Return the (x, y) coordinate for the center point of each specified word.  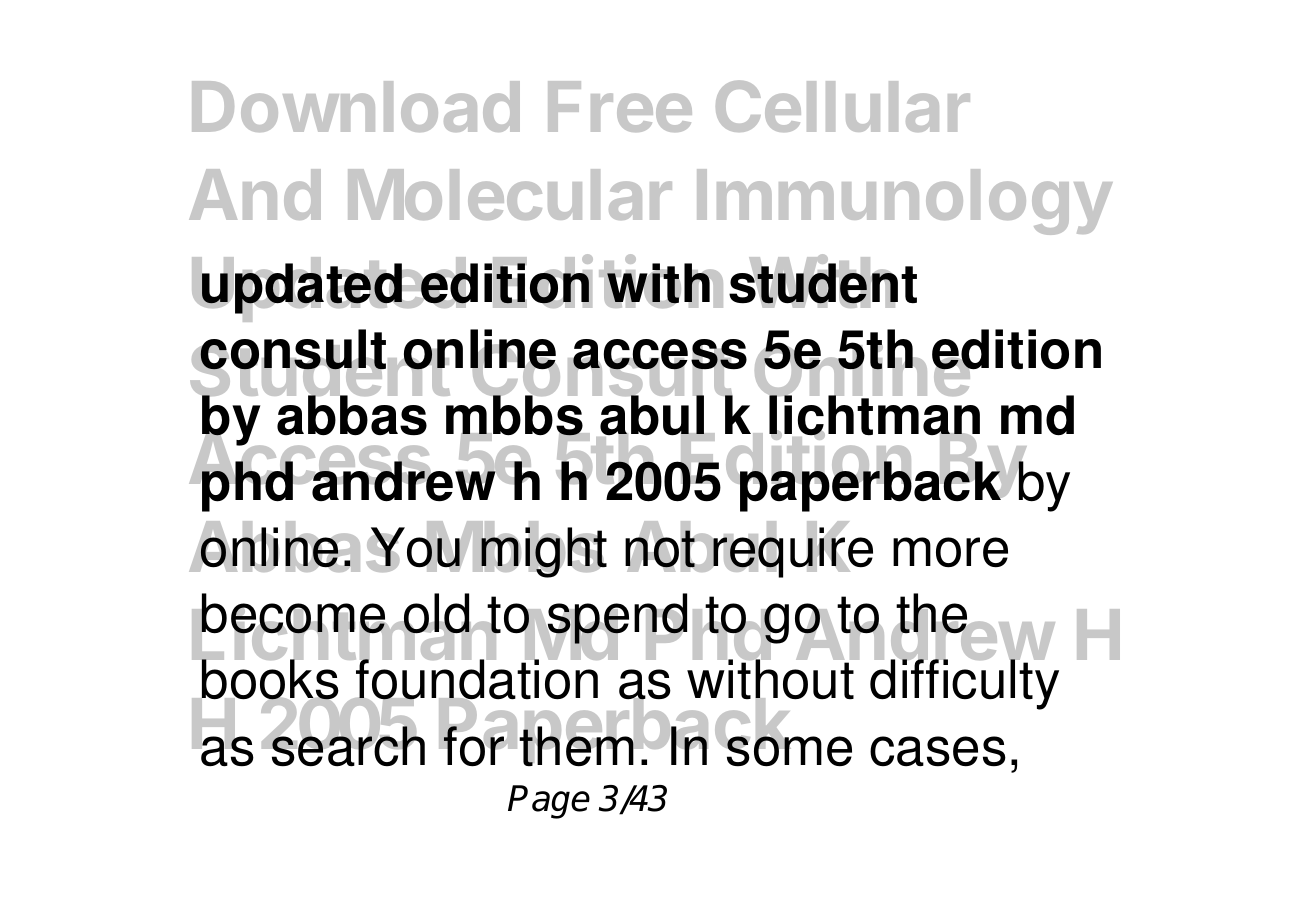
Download (356, 106)
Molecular (510, 194)
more (950, 552)
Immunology (905, 202)
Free (620, 106)
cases (938, 751)
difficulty (964, 684)
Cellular (843, 106)
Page (549, 802)
